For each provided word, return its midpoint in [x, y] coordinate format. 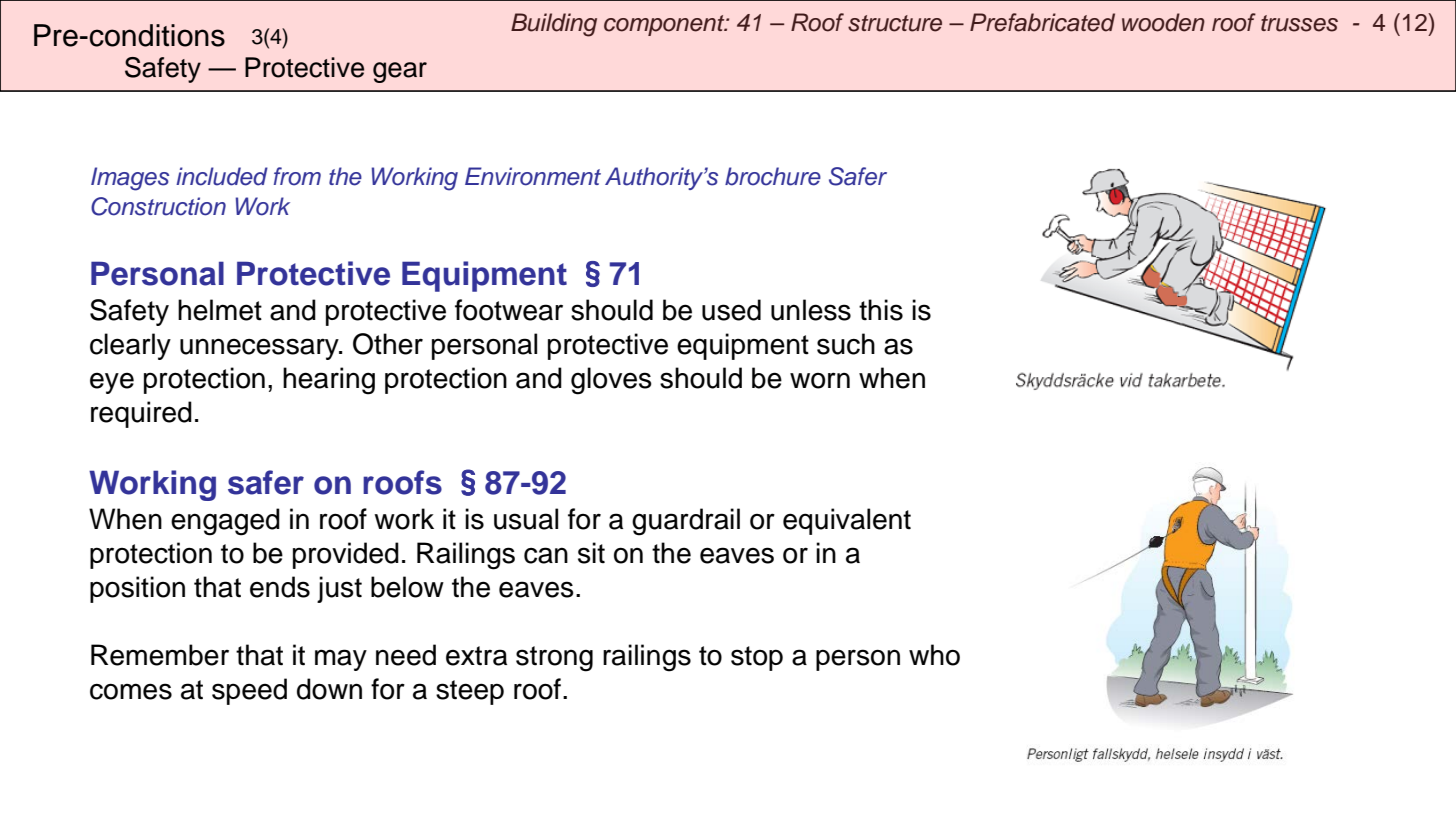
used [731, 310]
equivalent [847, 521]
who [934, 655]
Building [554, 25]
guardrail [686, 522]
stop [757, 658]
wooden [1163, 22]
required [141, 414]
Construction [158, 206]
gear [400, 72]
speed [249, 691]
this [881, 310]
